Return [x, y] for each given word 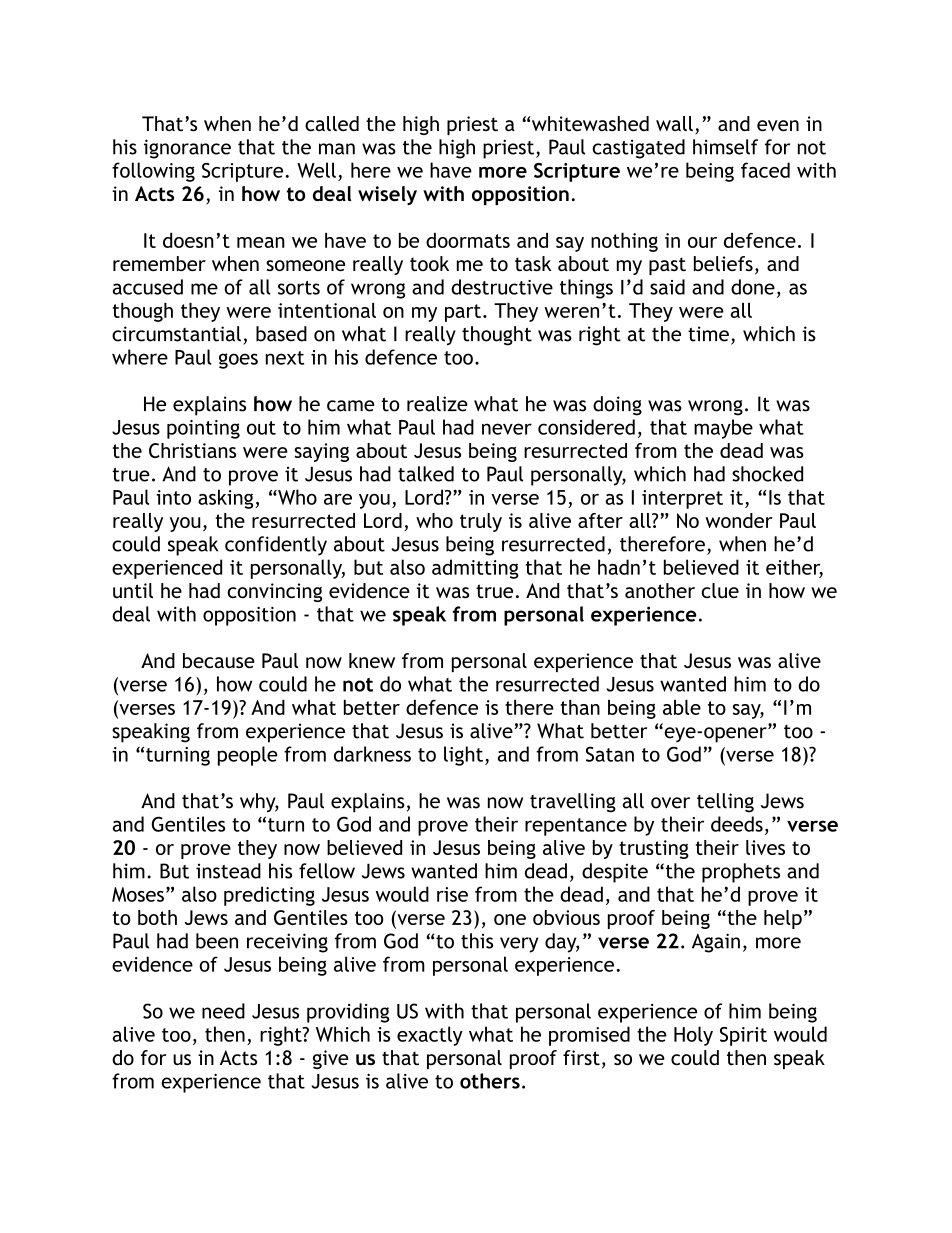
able [682, 707]
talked [426, 474]
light [465, 756]
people [248, 756]
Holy [693, 1036]
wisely [387, 195]
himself [725, 147]
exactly [430, 1036]
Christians [192, 450]
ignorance [187, 149]
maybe [723, 429]
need [223, 1011]
